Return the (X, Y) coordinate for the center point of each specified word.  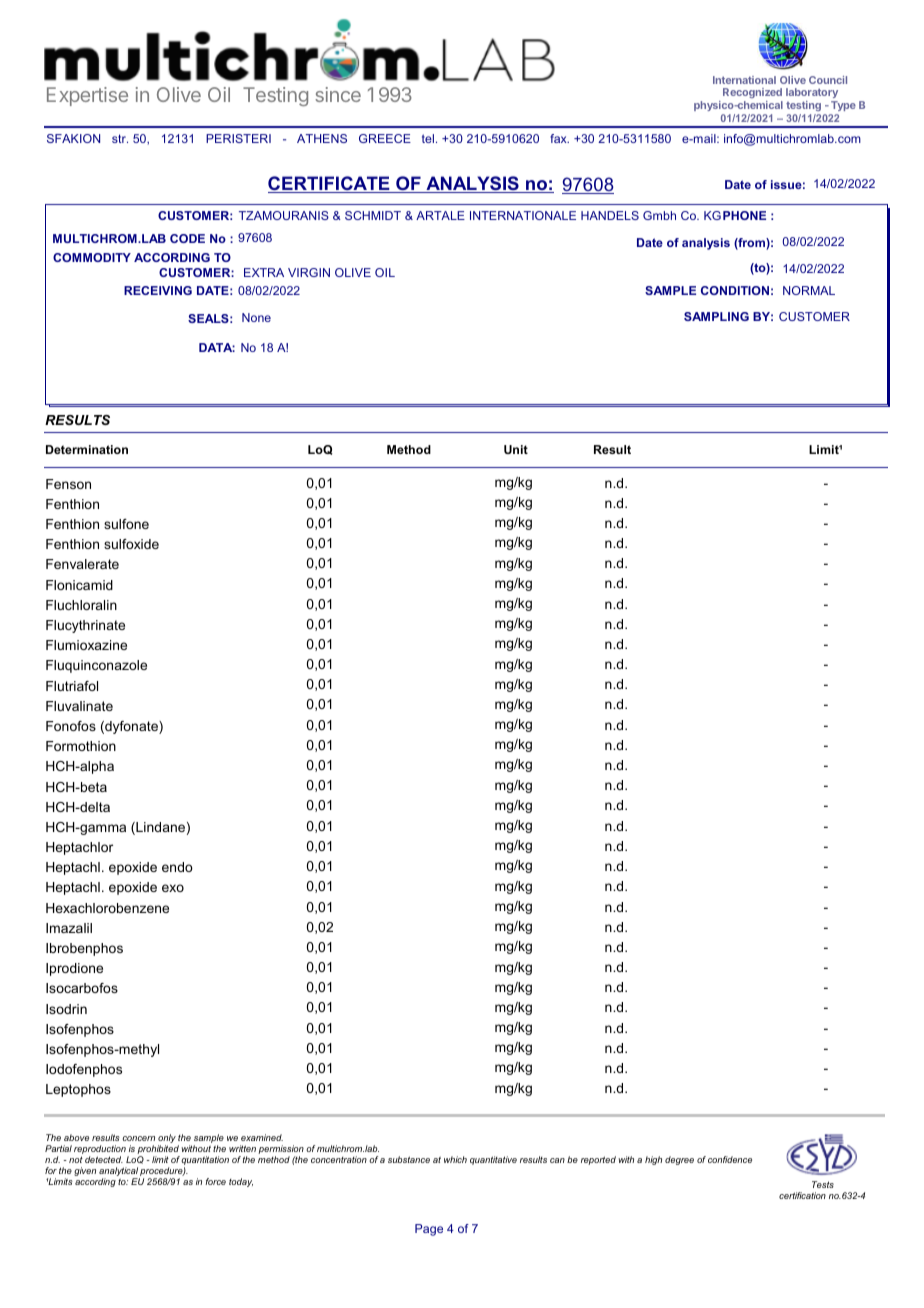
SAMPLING (716, 316)
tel (428, 138)
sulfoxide (131, 544)
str (120, 138)
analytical (119, 1173)
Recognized (753, 95)
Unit (516, 449)
